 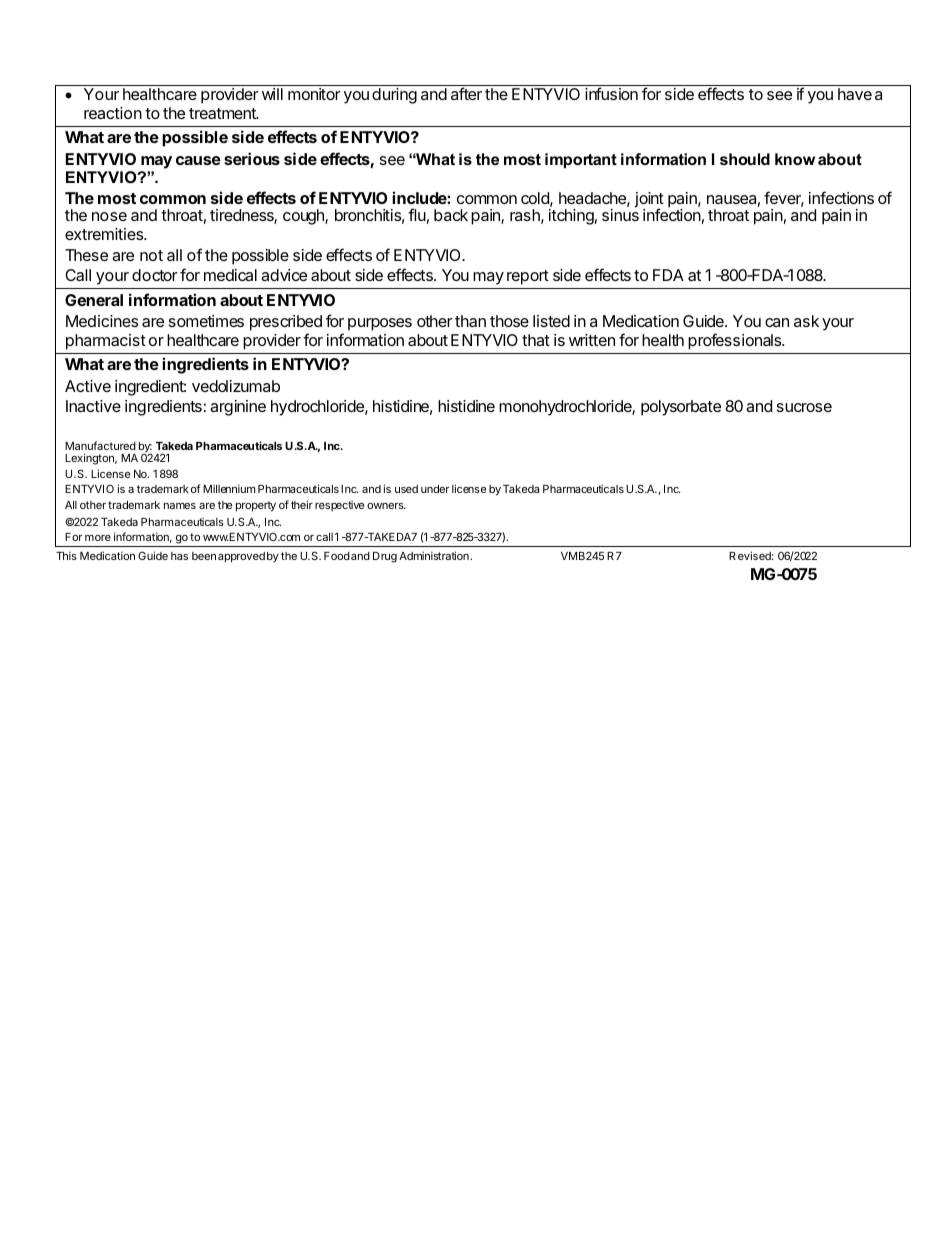 What do you see at coordinates (620, 215) in the screenshot?
I see `sinus` at bounding box center [620, 215].
